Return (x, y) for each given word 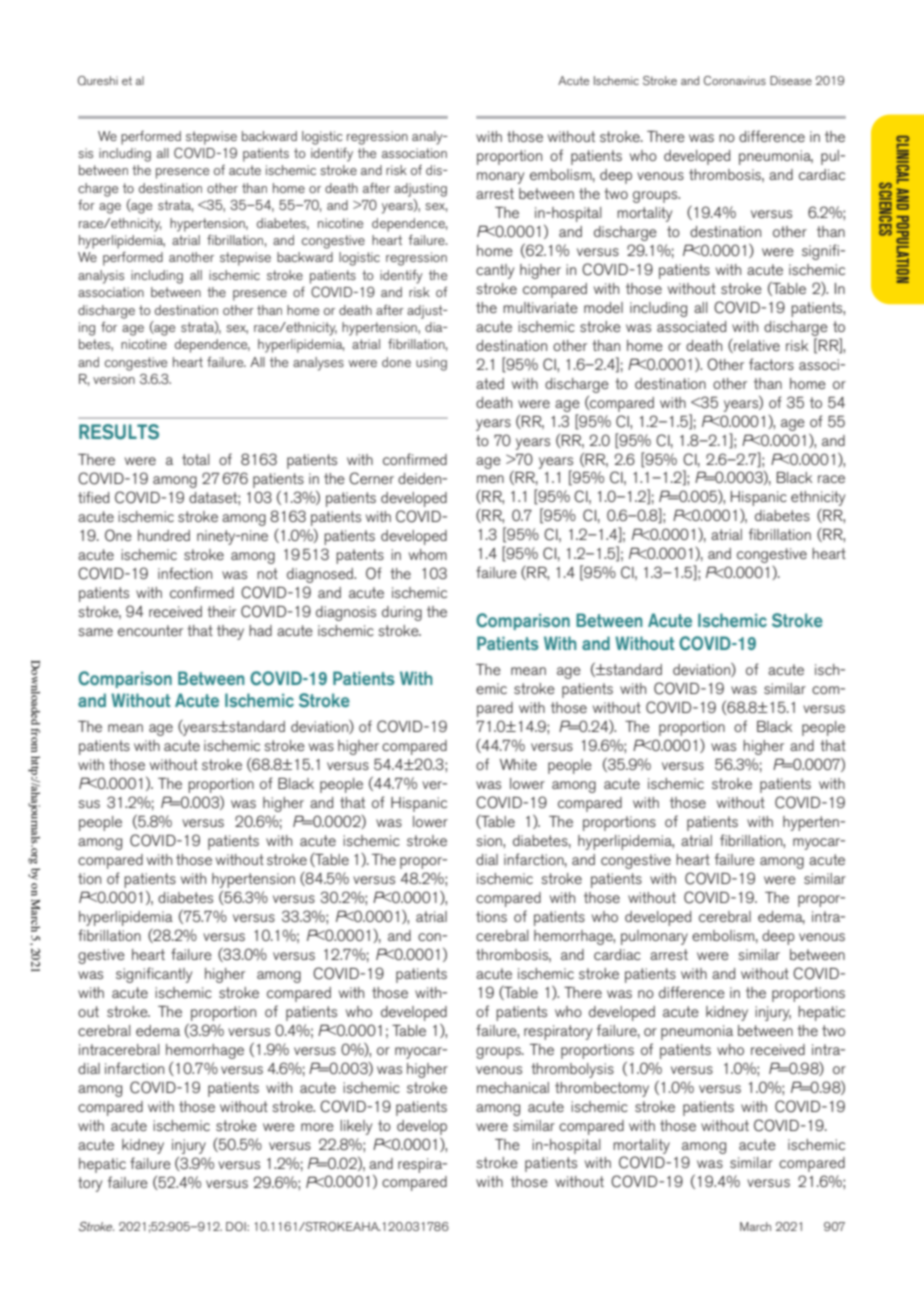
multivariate (540, 307)
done (396, 362)
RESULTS (119, 432)
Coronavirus (735, 81)
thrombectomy (602, 1089)
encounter (150, 630)
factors (771, 364)
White (518, 764)
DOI (237, 1226)
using (431, 364)
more (317, 1127)
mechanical (513, 1087)
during (402, 613)
